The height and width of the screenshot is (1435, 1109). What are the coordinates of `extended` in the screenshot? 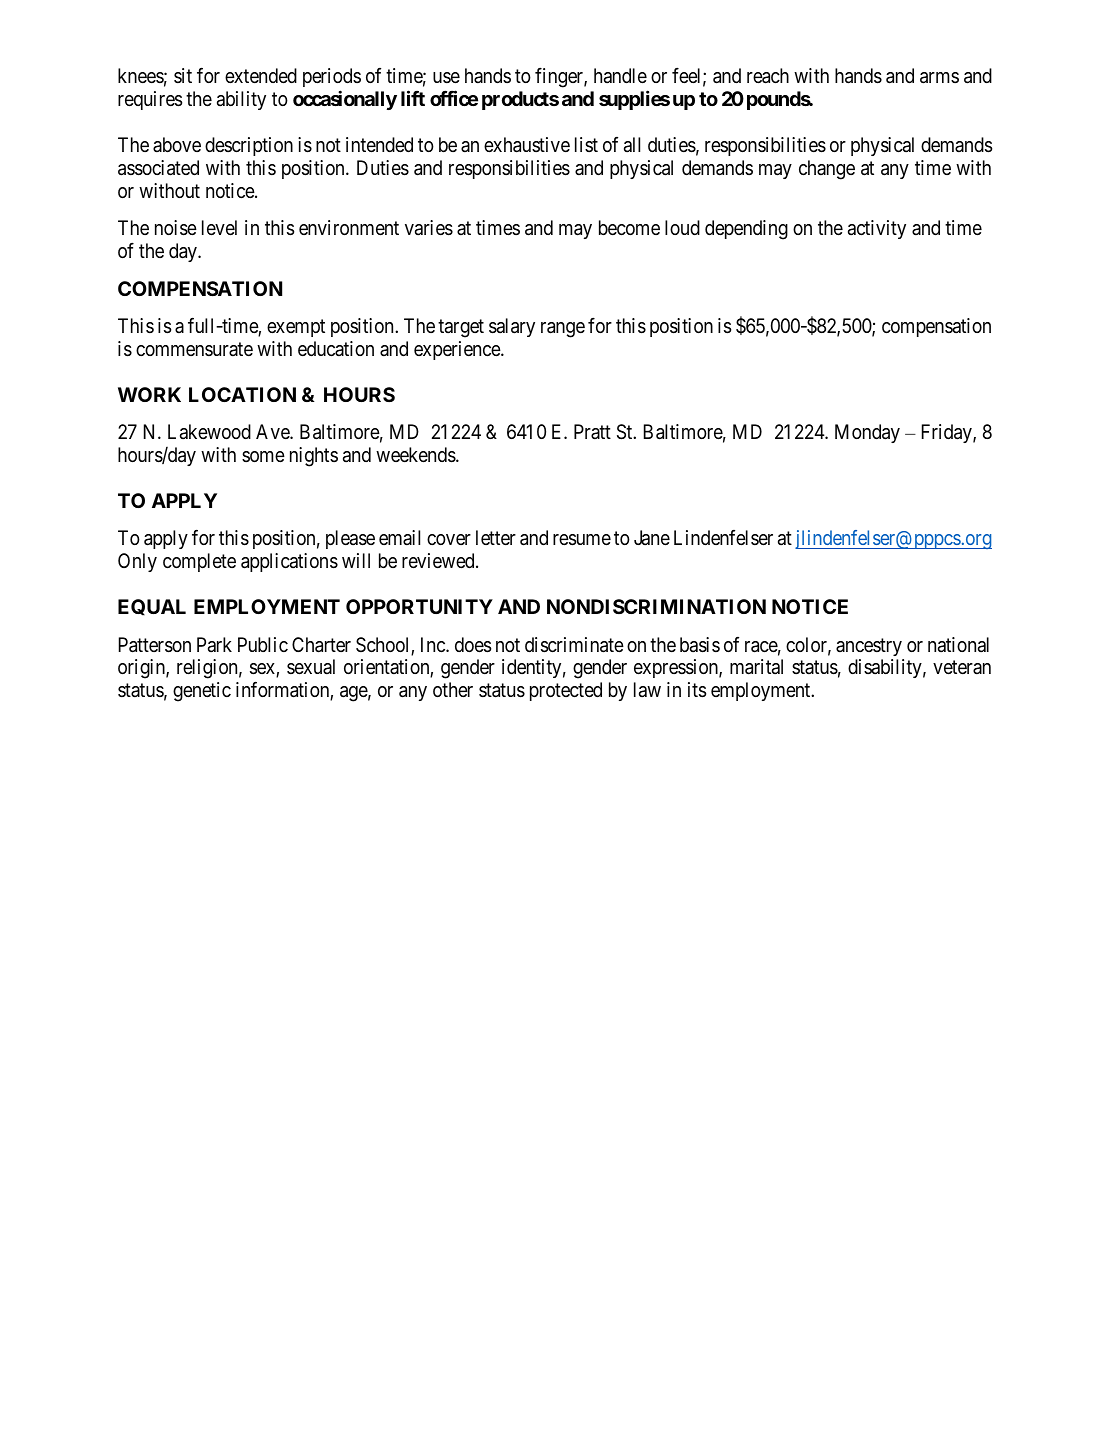 It's located at (261, 76).
